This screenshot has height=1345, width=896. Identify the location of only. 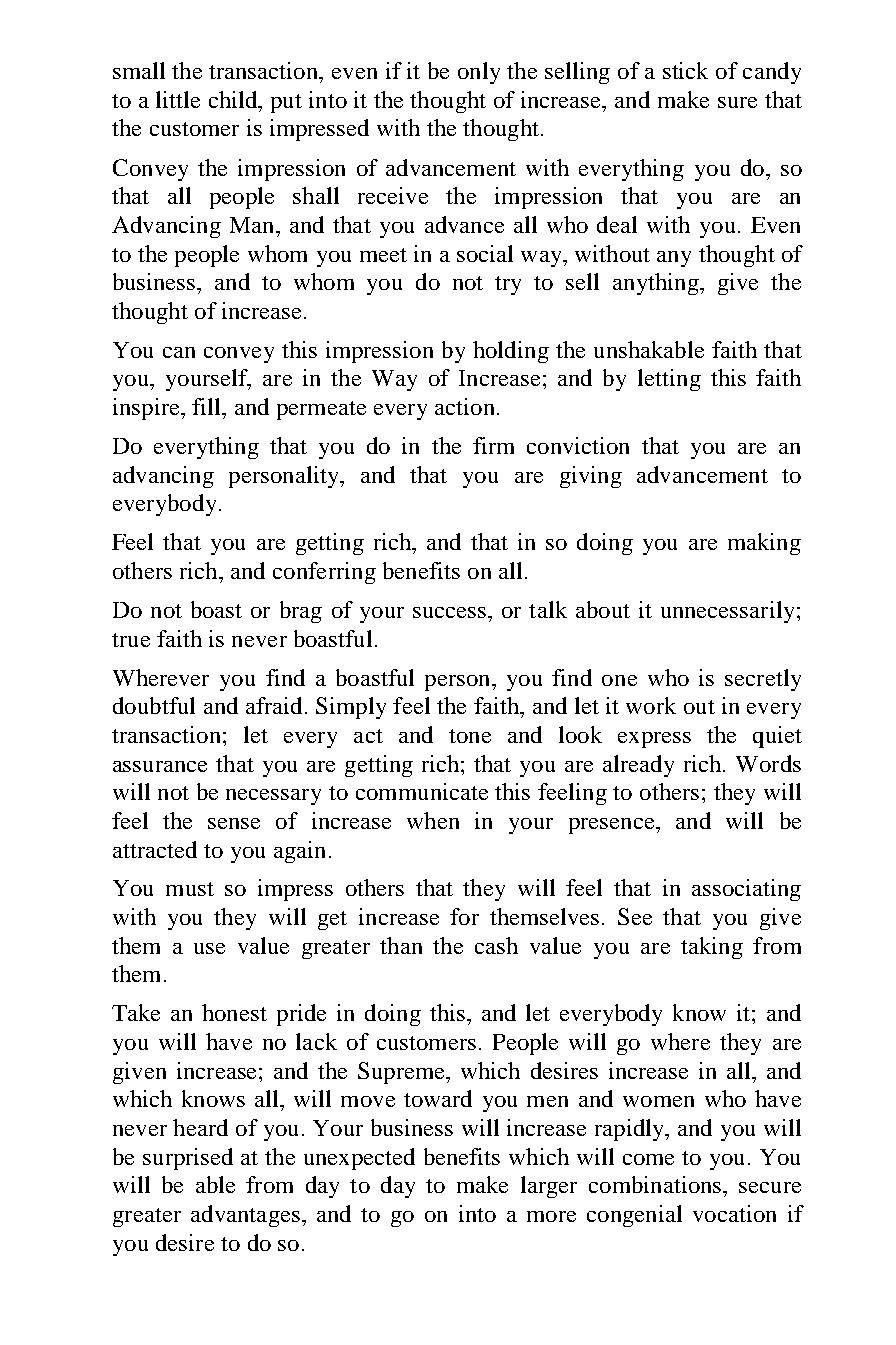
(479, 73).
